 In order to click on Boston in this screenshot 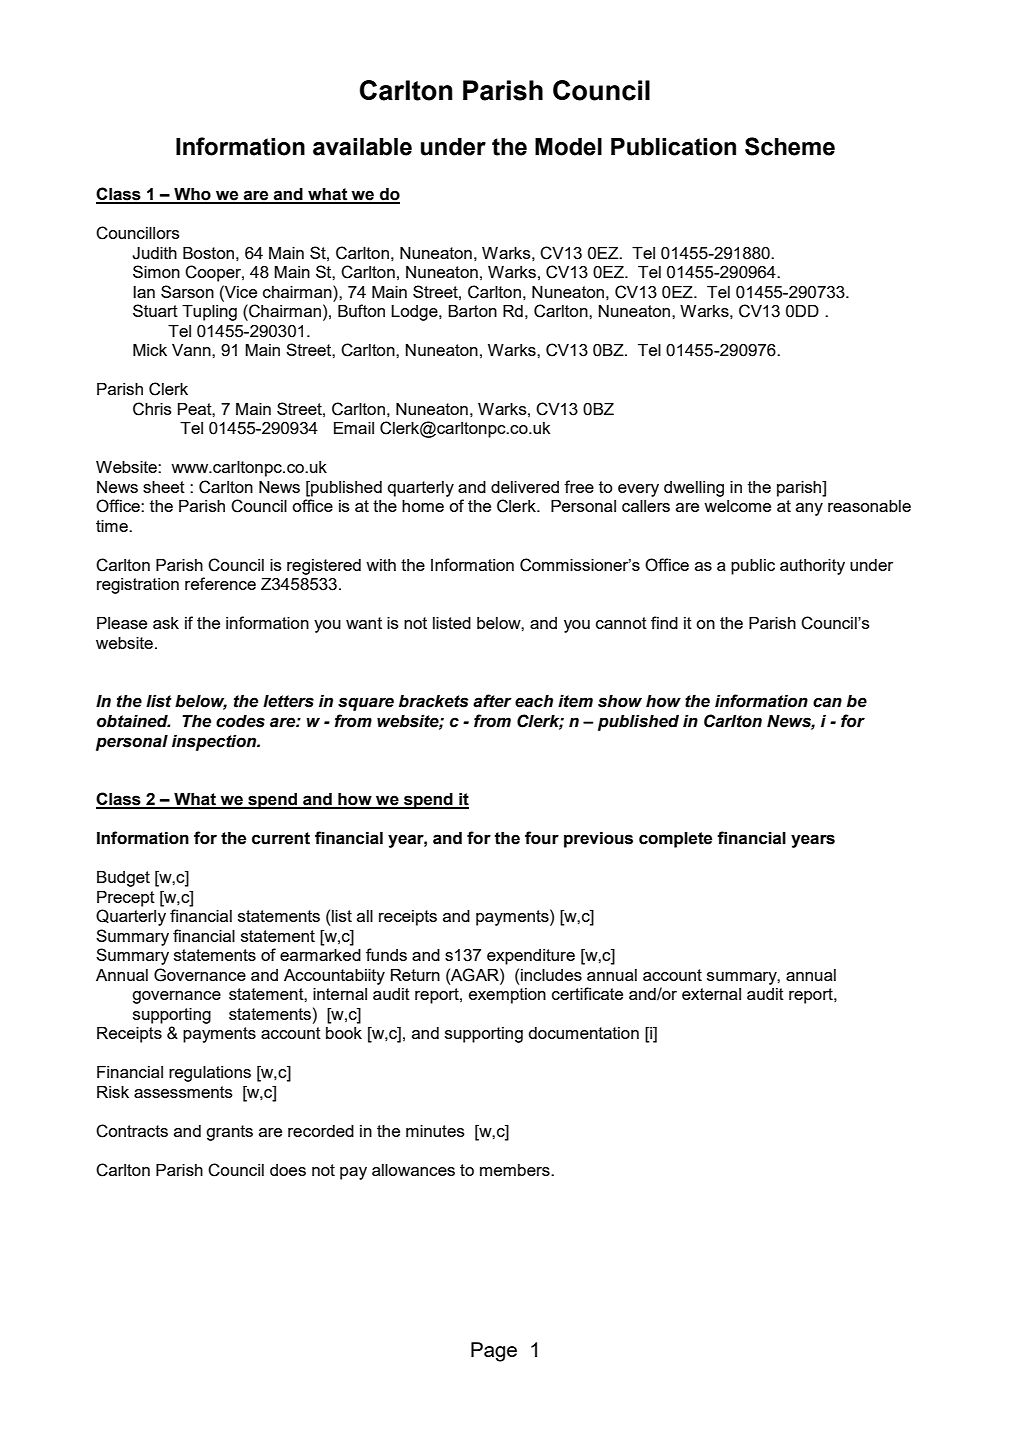, I will do `click(208, 253)`.
